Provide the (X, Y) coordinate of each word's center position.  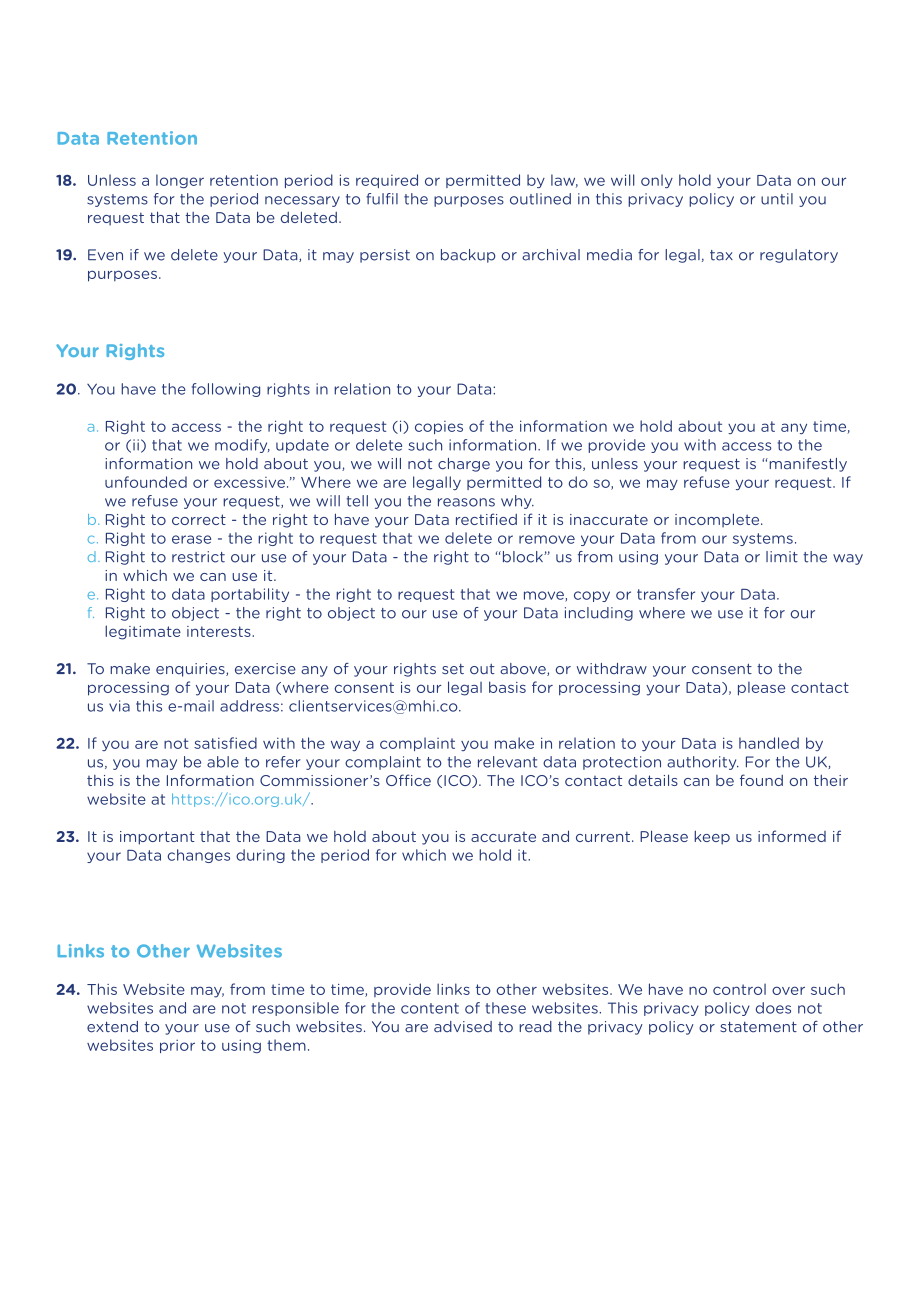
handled (769, 743)
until (777, 199)
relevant (507, 762)
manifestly (807, 465)
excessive (249, 482)
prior (177, 1046)
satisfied (225, 743)
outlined (540, 199)
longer (180, 181)
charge (464, 465)
